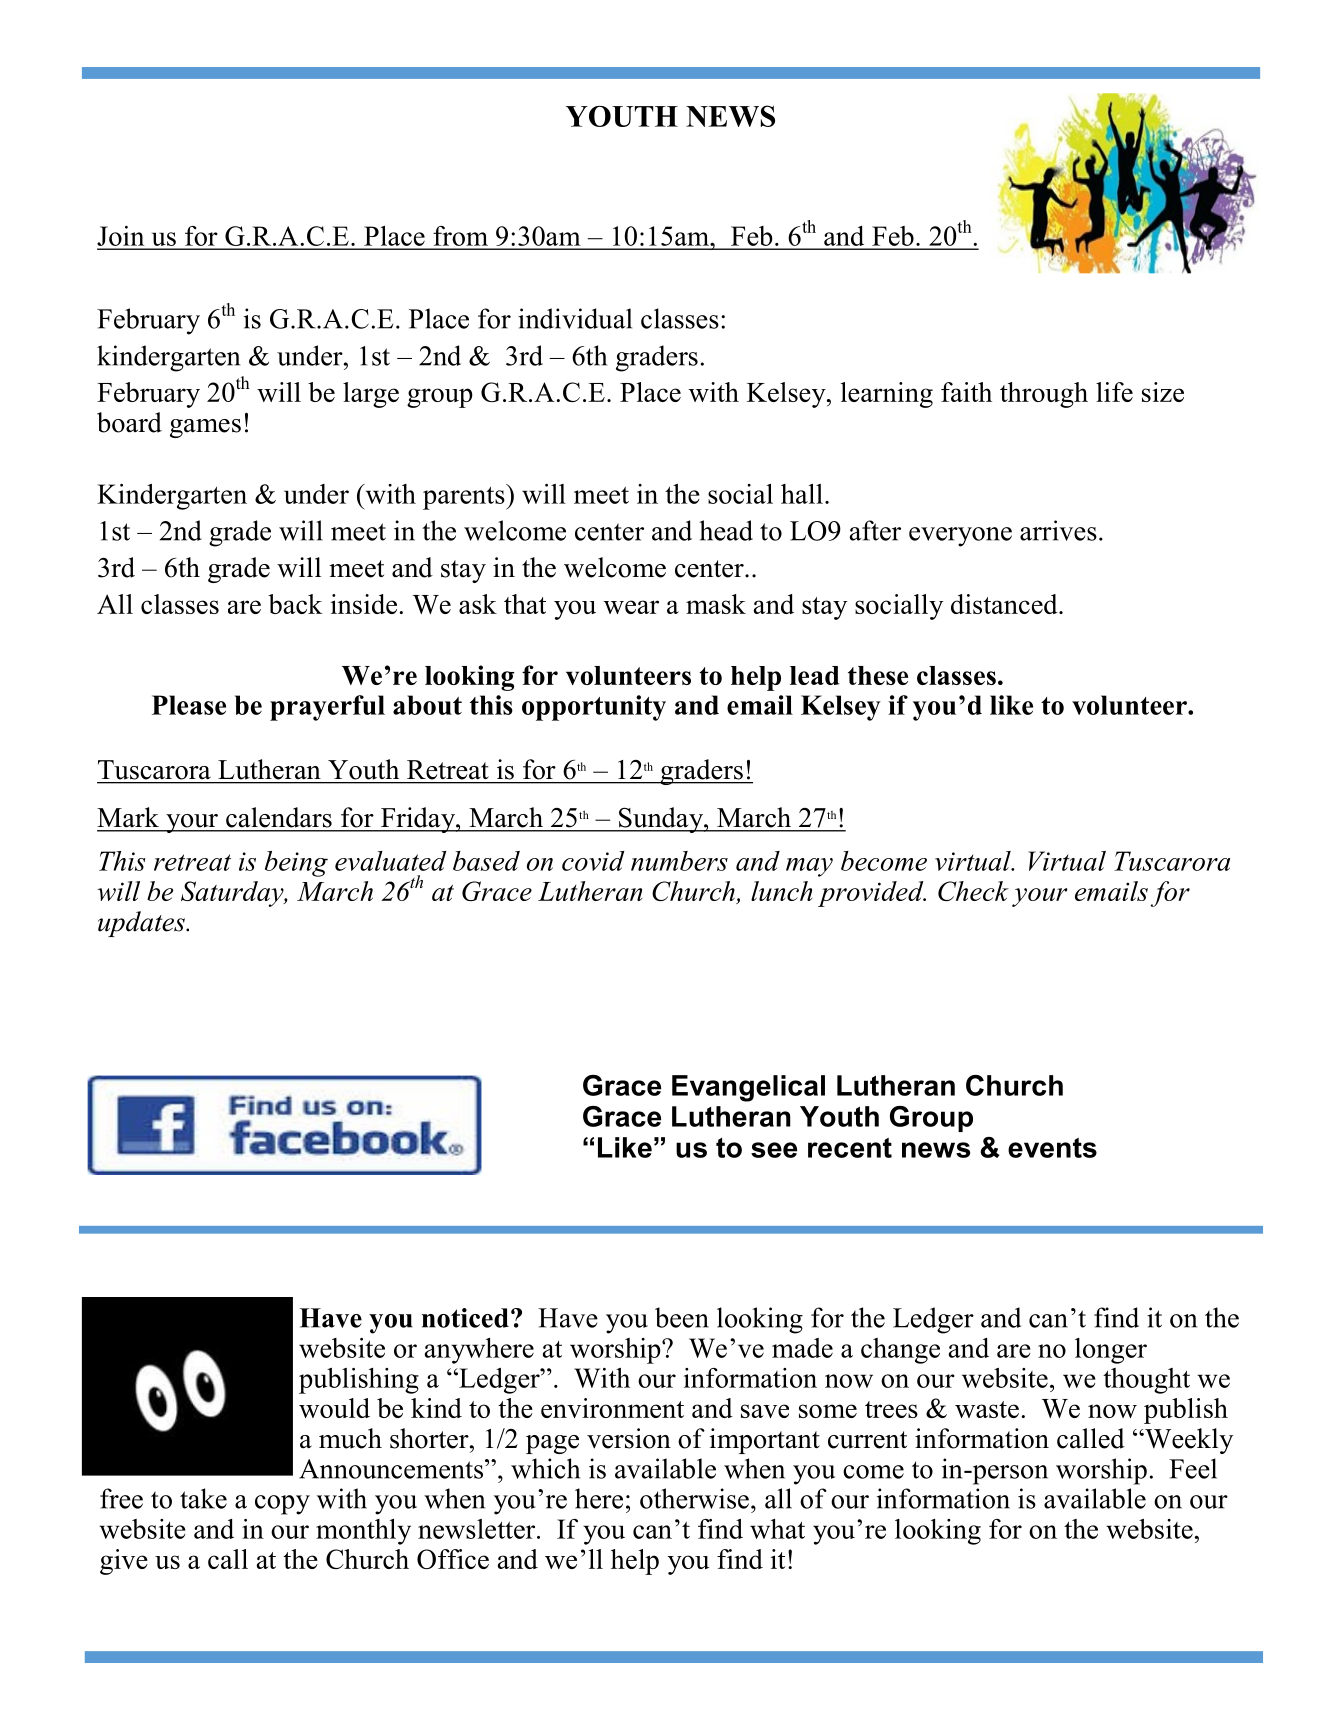 Image resolution: width=1342 pixels, height=1736 pixels. I want to click on through, so click(1044, 395).
